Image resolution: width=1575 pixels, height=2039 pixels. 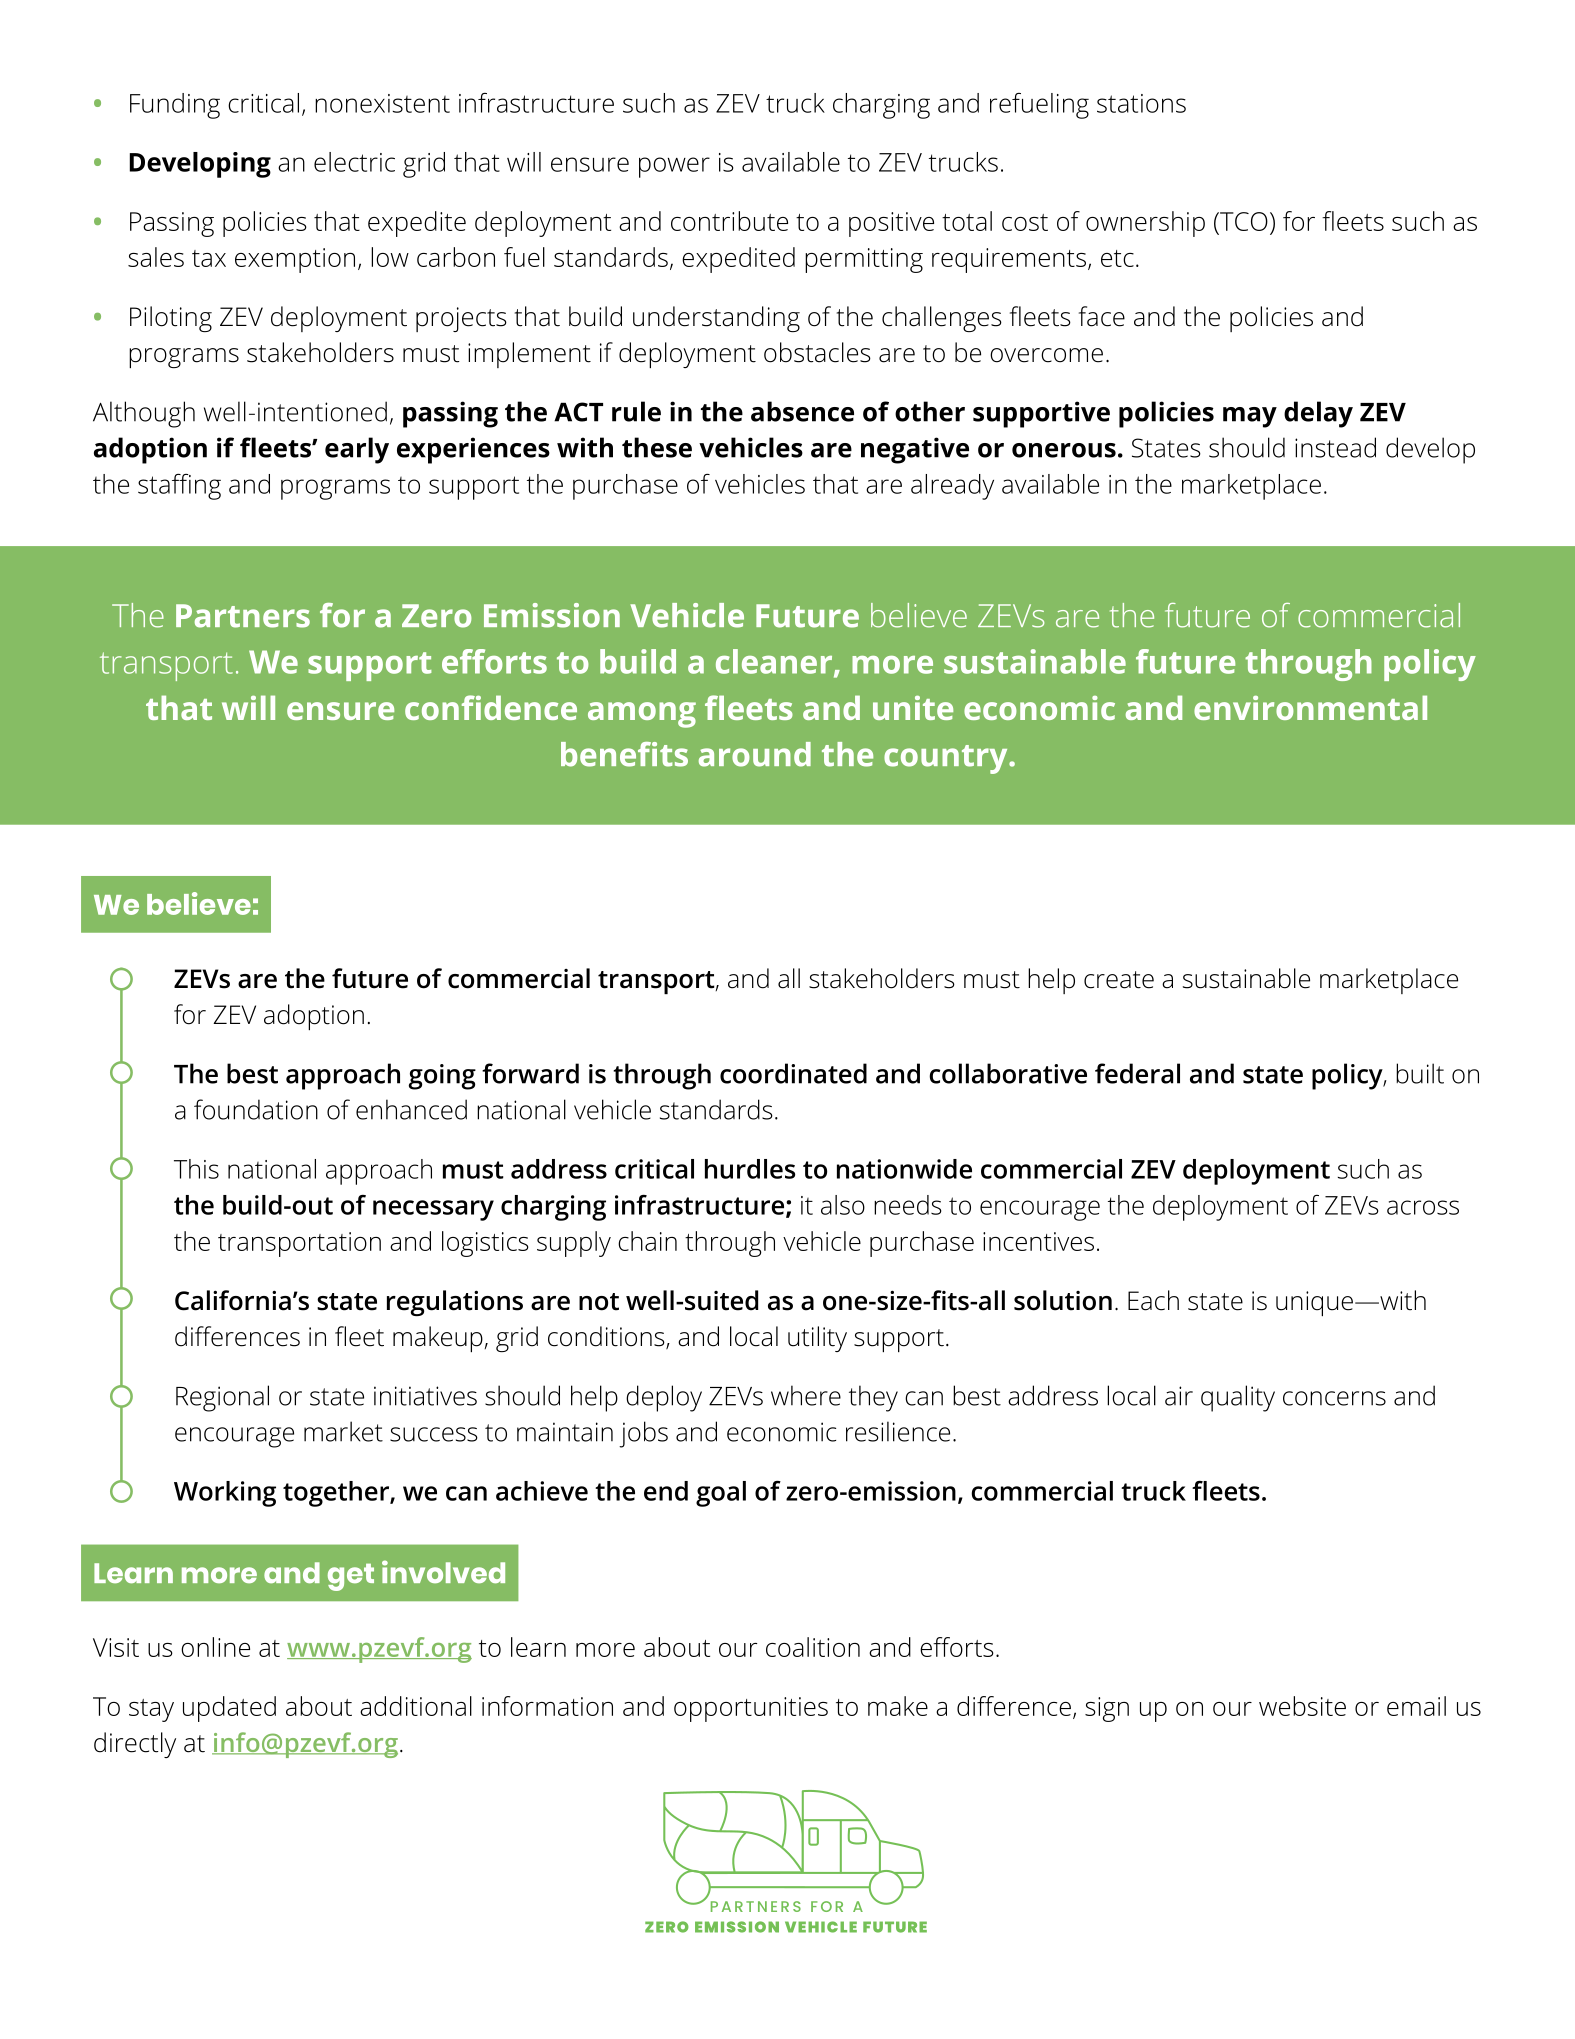 What do you see at coordinates (657, 447) in the screenshot?
I see `these` at bounding box center [657, 447].
